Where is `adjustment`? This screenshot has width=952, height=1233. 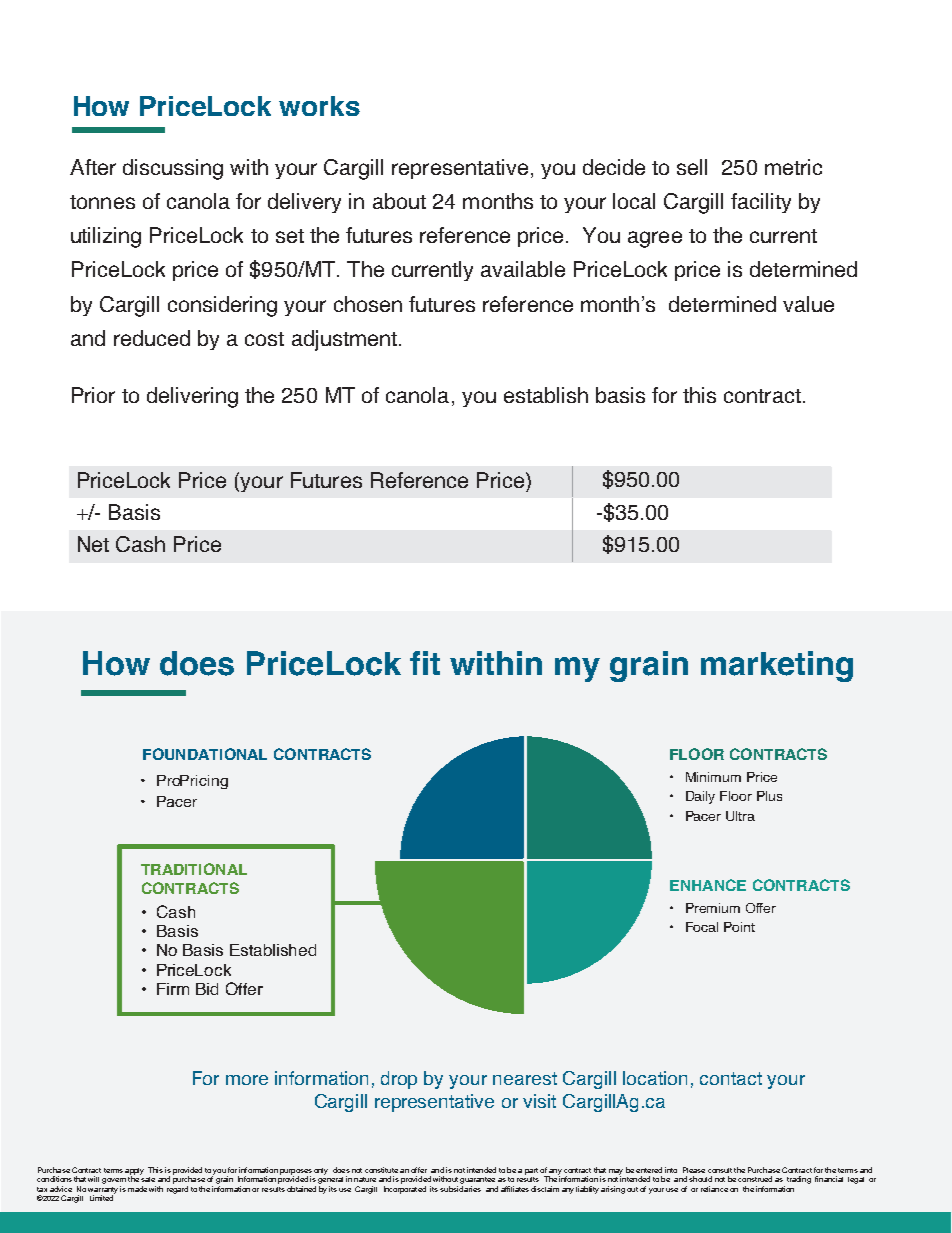 adjustment is located at coordinates (344, 340).
